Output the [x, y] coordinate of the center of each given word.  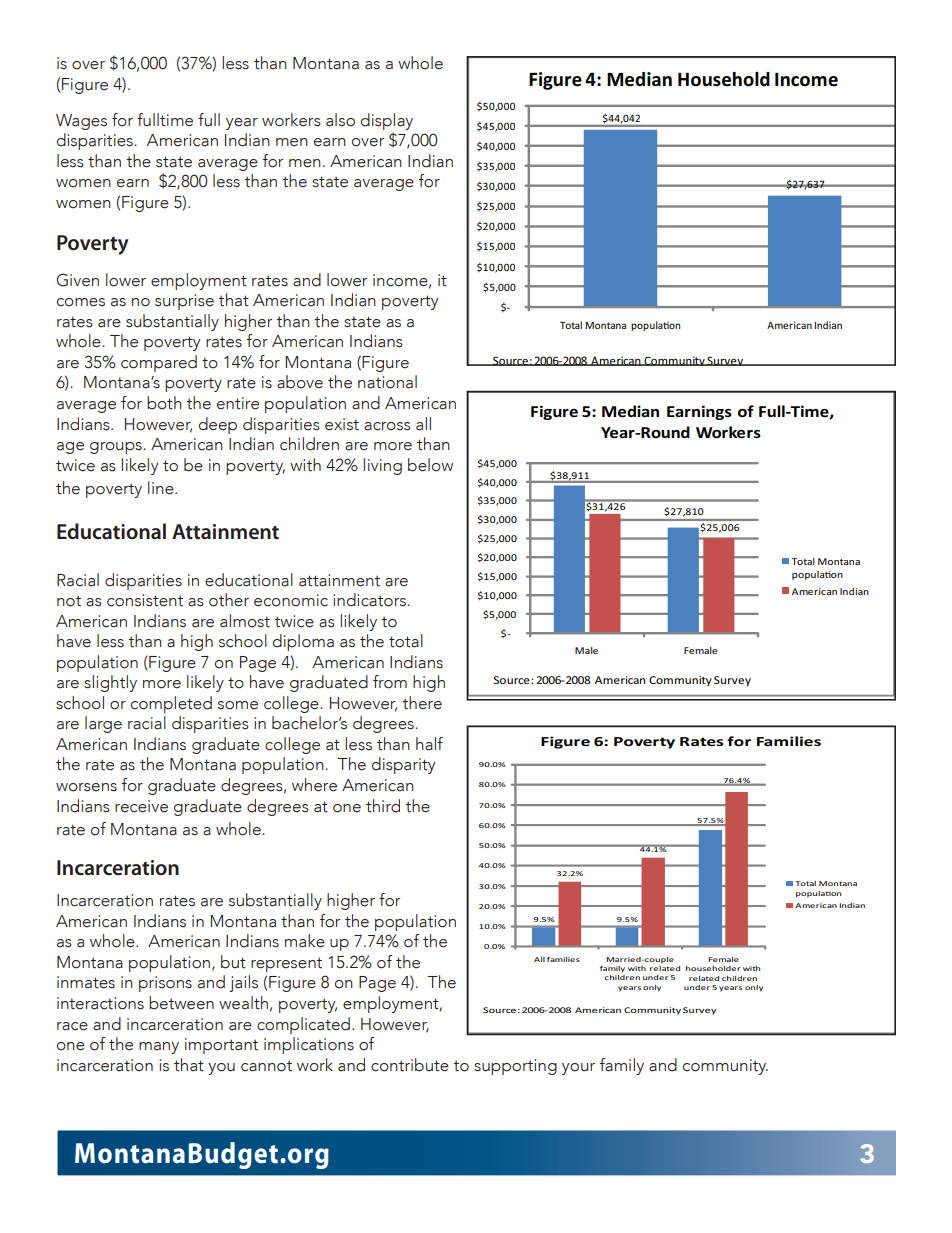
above [300, 382]
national [387, 382]
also [340, 120]
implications [309, 1045]
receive [141, 806]
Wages [81, 122]
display [387, 121]
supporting [515, 1067]
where [314, 785]
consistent [145, 600]
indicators [370, 600]
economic [291, 600]
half [429, 744]
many [159, 1048]
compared [159, 363]
